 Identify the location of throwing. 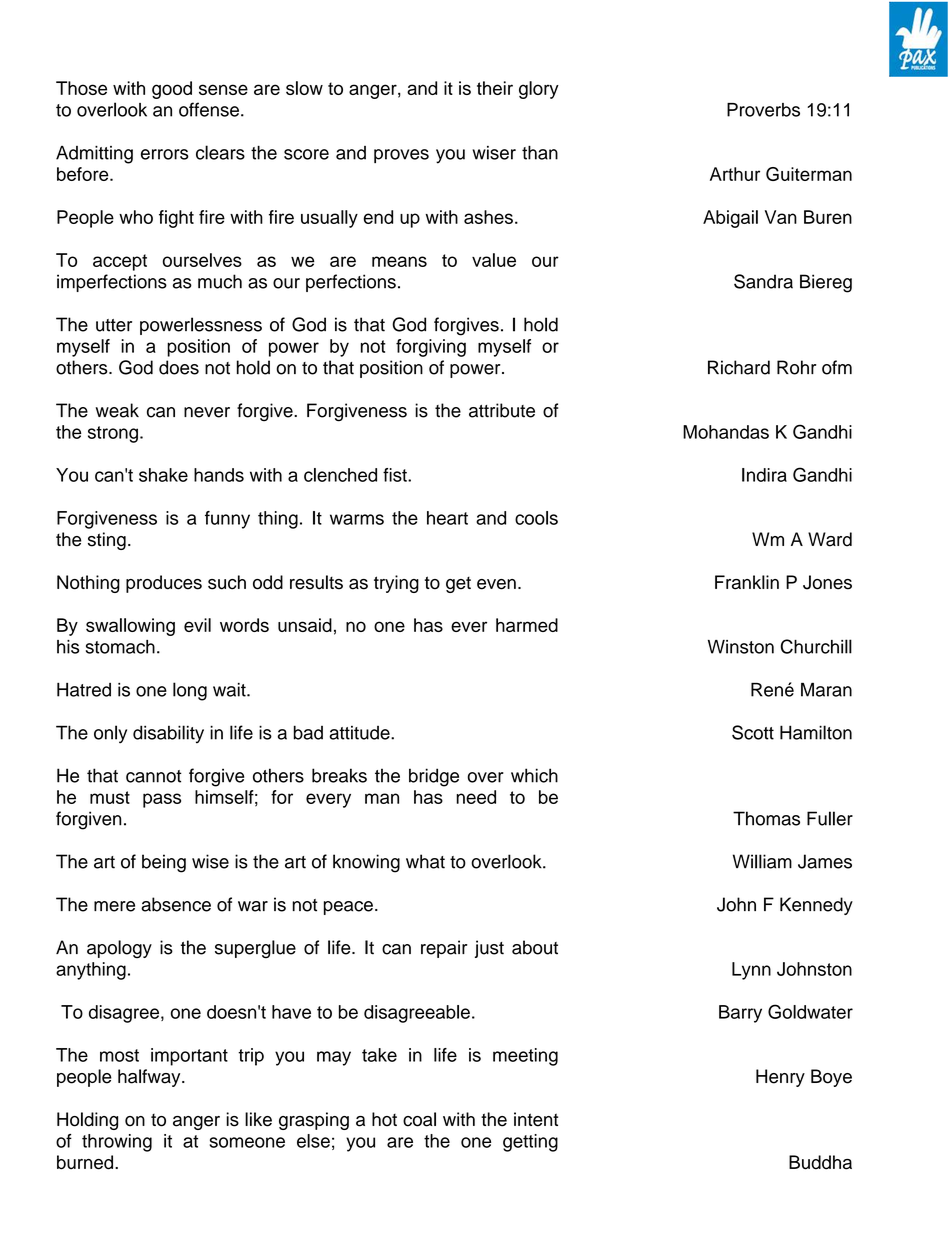
(117, 1143).
